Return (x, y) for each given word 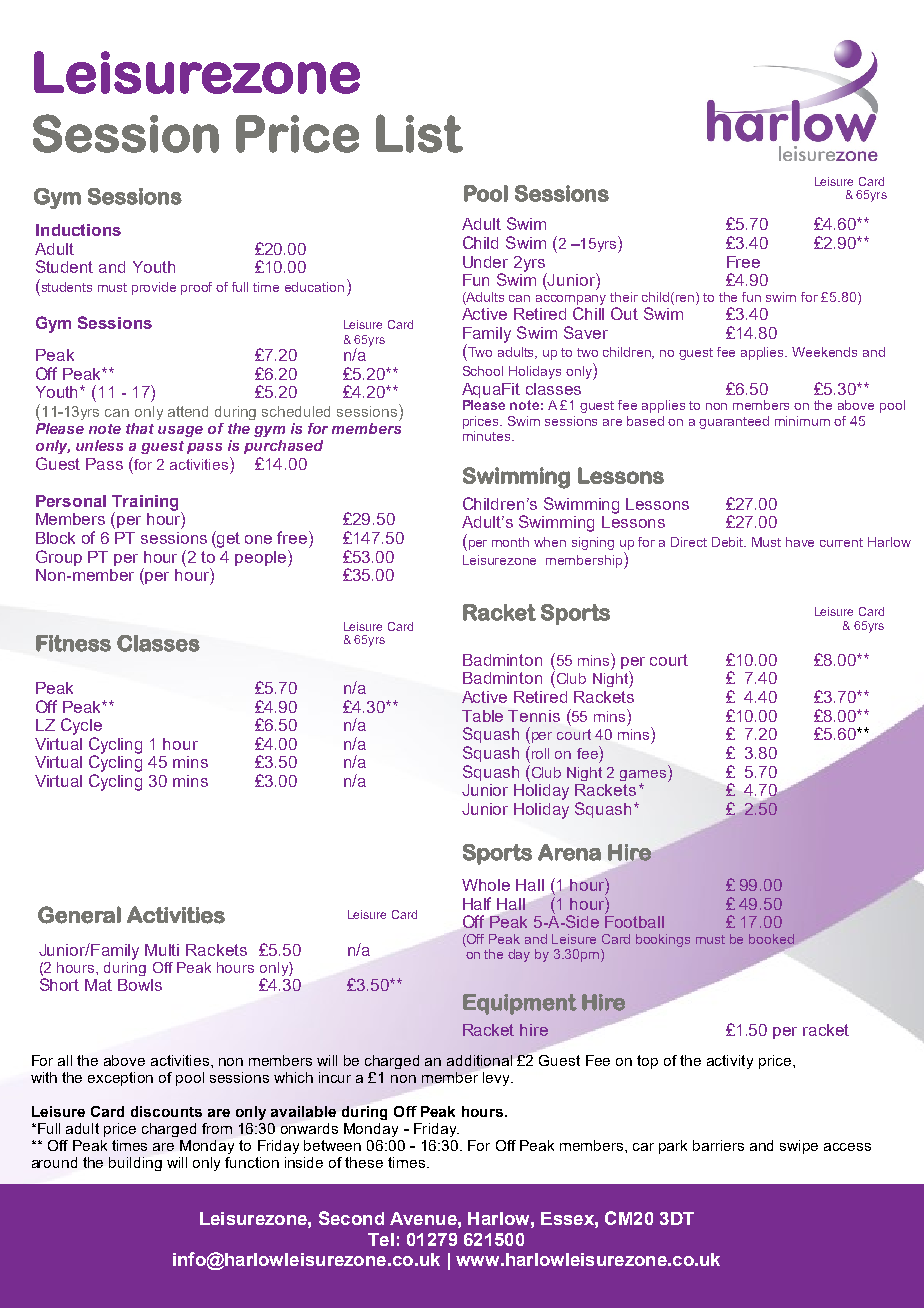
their (624, 297)
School (483, 371)
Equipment (520, 1004)
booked (771, 939)
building (135, 1164)
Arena (569, 852)
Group (59, 558)
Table (482, 716)
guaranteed (734, 422)
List (419, 133)
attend (188, 411)
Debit (729, 542)
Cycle (81, 726)
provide (154, 288)
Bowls (140, 985)
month (510, 542)
